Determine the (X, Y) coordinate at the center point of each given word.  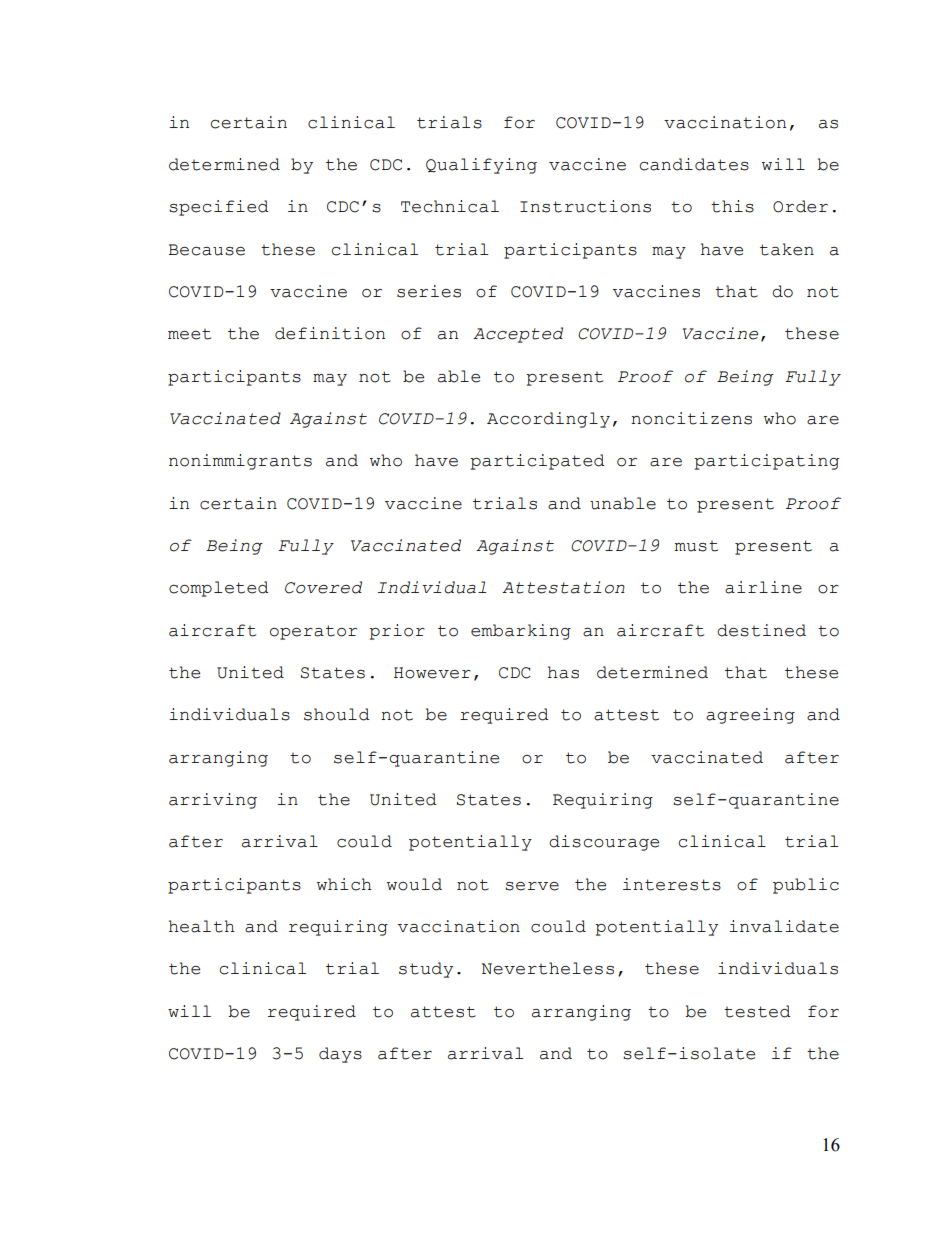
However (432, 673)
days (340, 1055)
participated (537, 462)
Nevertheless (548, 968)
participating (766, 462)
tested (757, 1011)
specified (219, 208)
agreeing (750, 716)
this (732, 206)
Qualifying (481, 166)
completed (219, 589)
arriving (213, 801)
